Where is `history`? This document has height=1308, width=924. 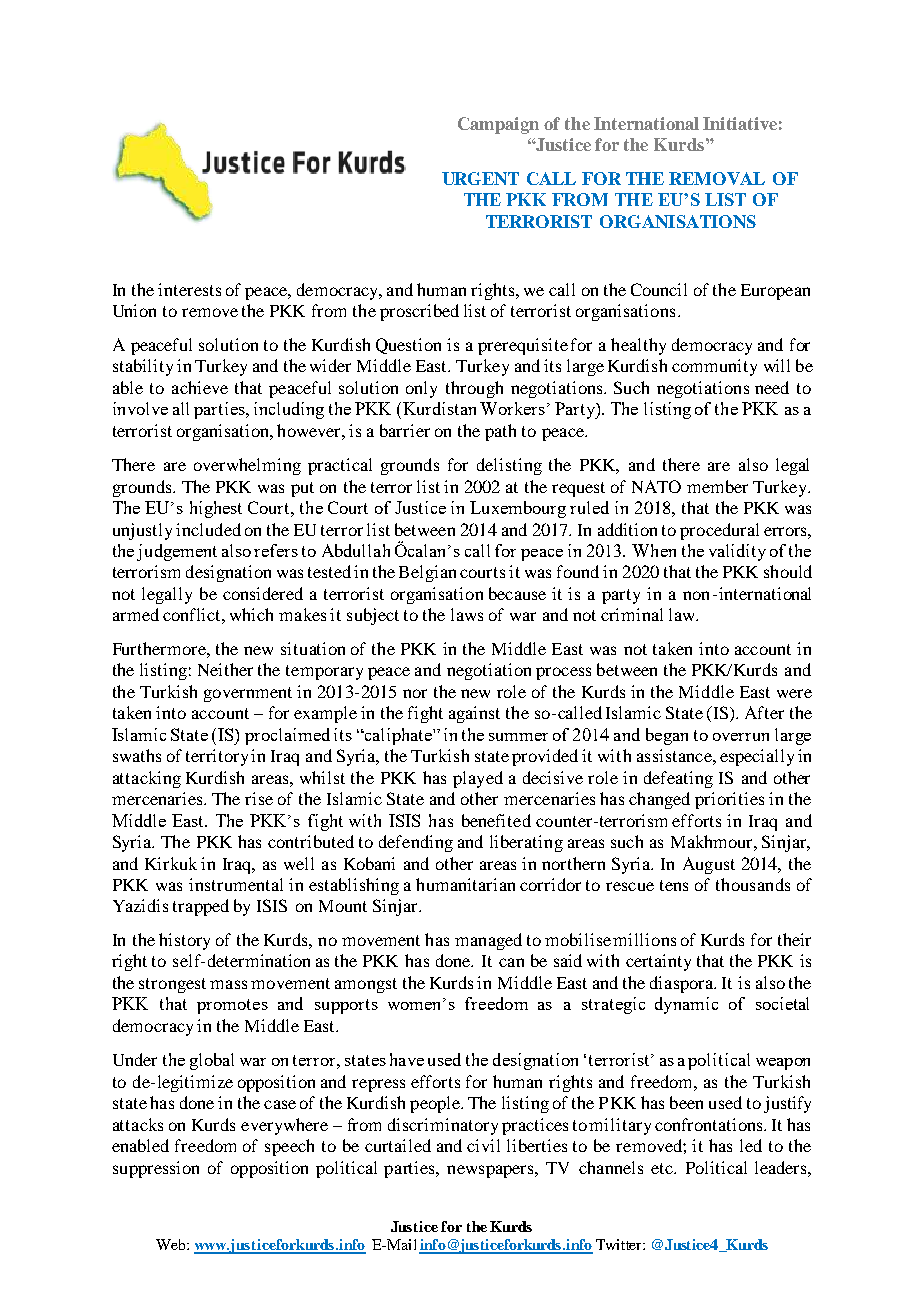 history is located at coordinates (184, 941).
